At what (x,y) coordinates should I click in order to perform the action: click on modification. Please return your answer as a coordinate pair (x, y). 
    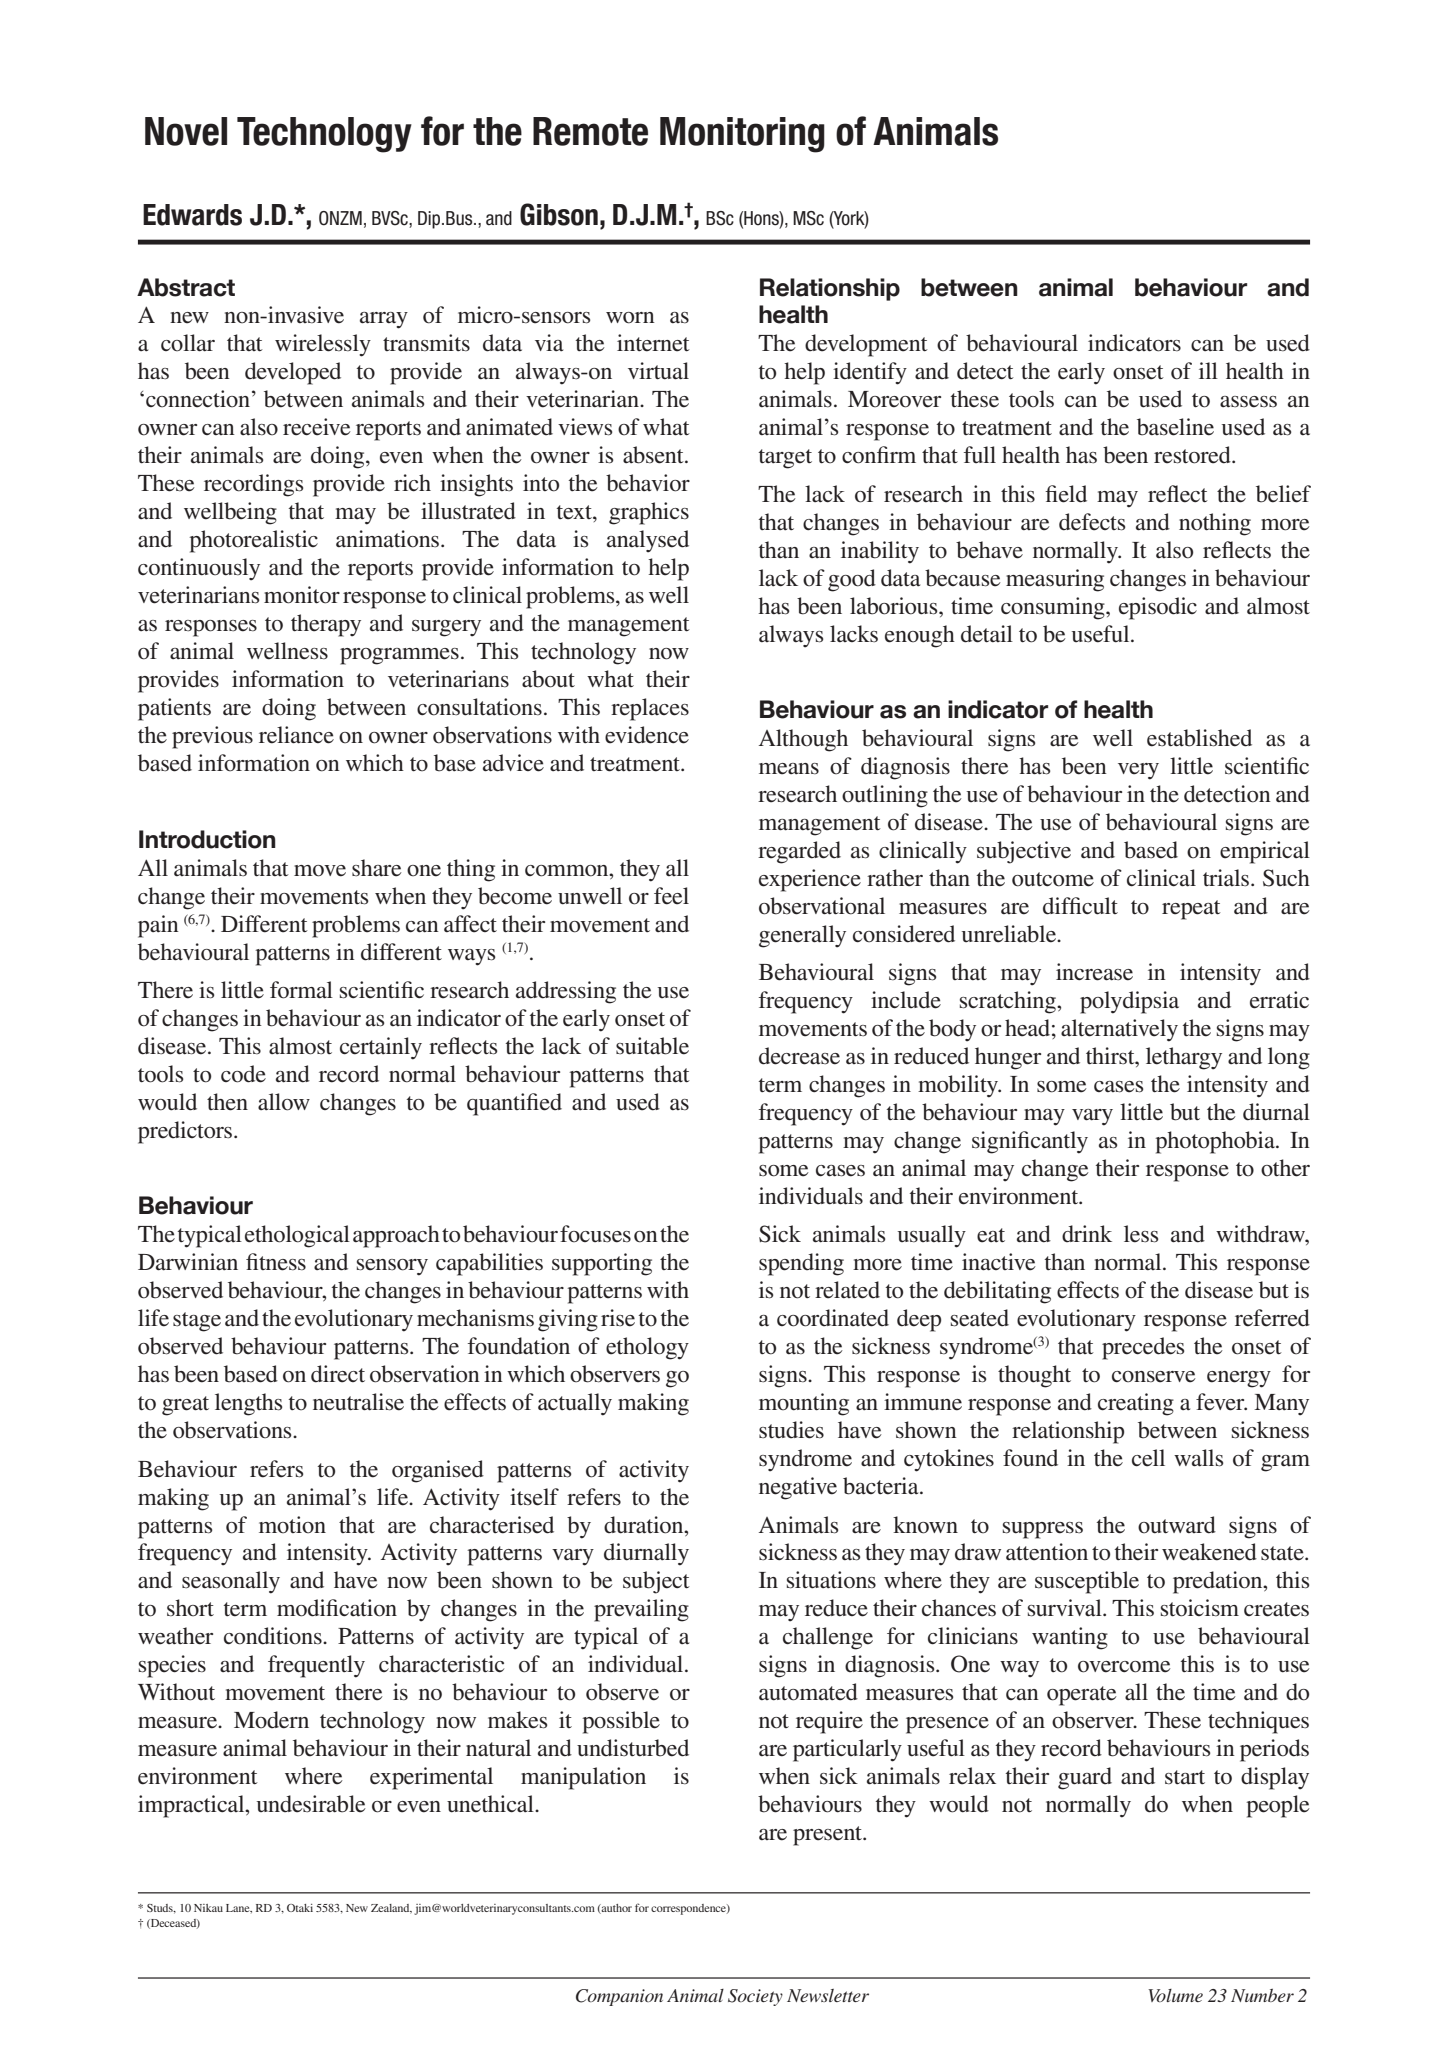
    Looking at the image, I should click on (337, 1608).
